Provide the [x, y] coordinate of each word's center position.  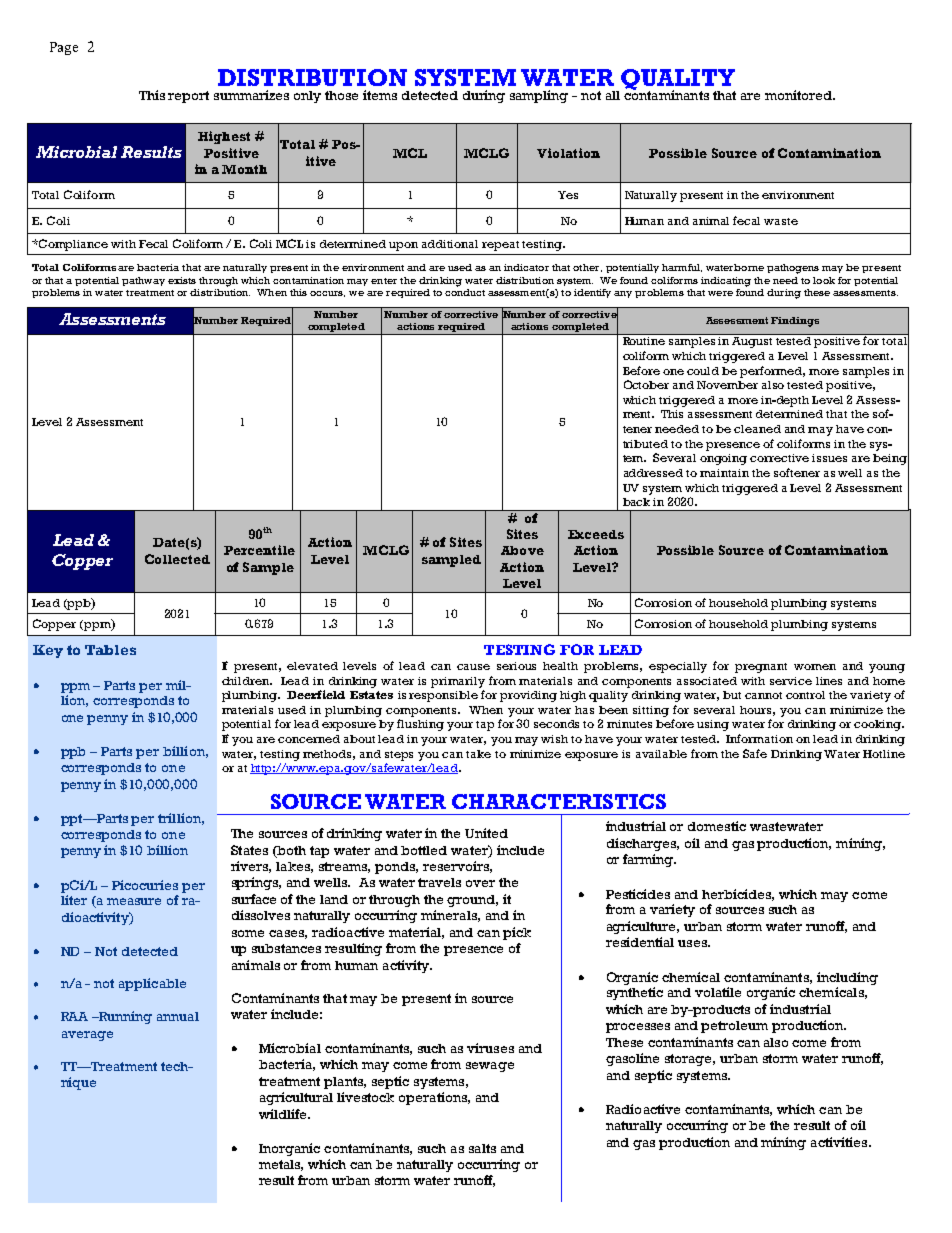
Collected [177, 559]
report [188, 97]
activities [840, 1142]
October [646, 384]
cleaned [757, 429]
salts [482, 1148]
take [478, 754]
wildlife [284, 1114]
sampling [539, 96]
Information [759, 738]
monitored [799, 95]
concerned [309, 739]
